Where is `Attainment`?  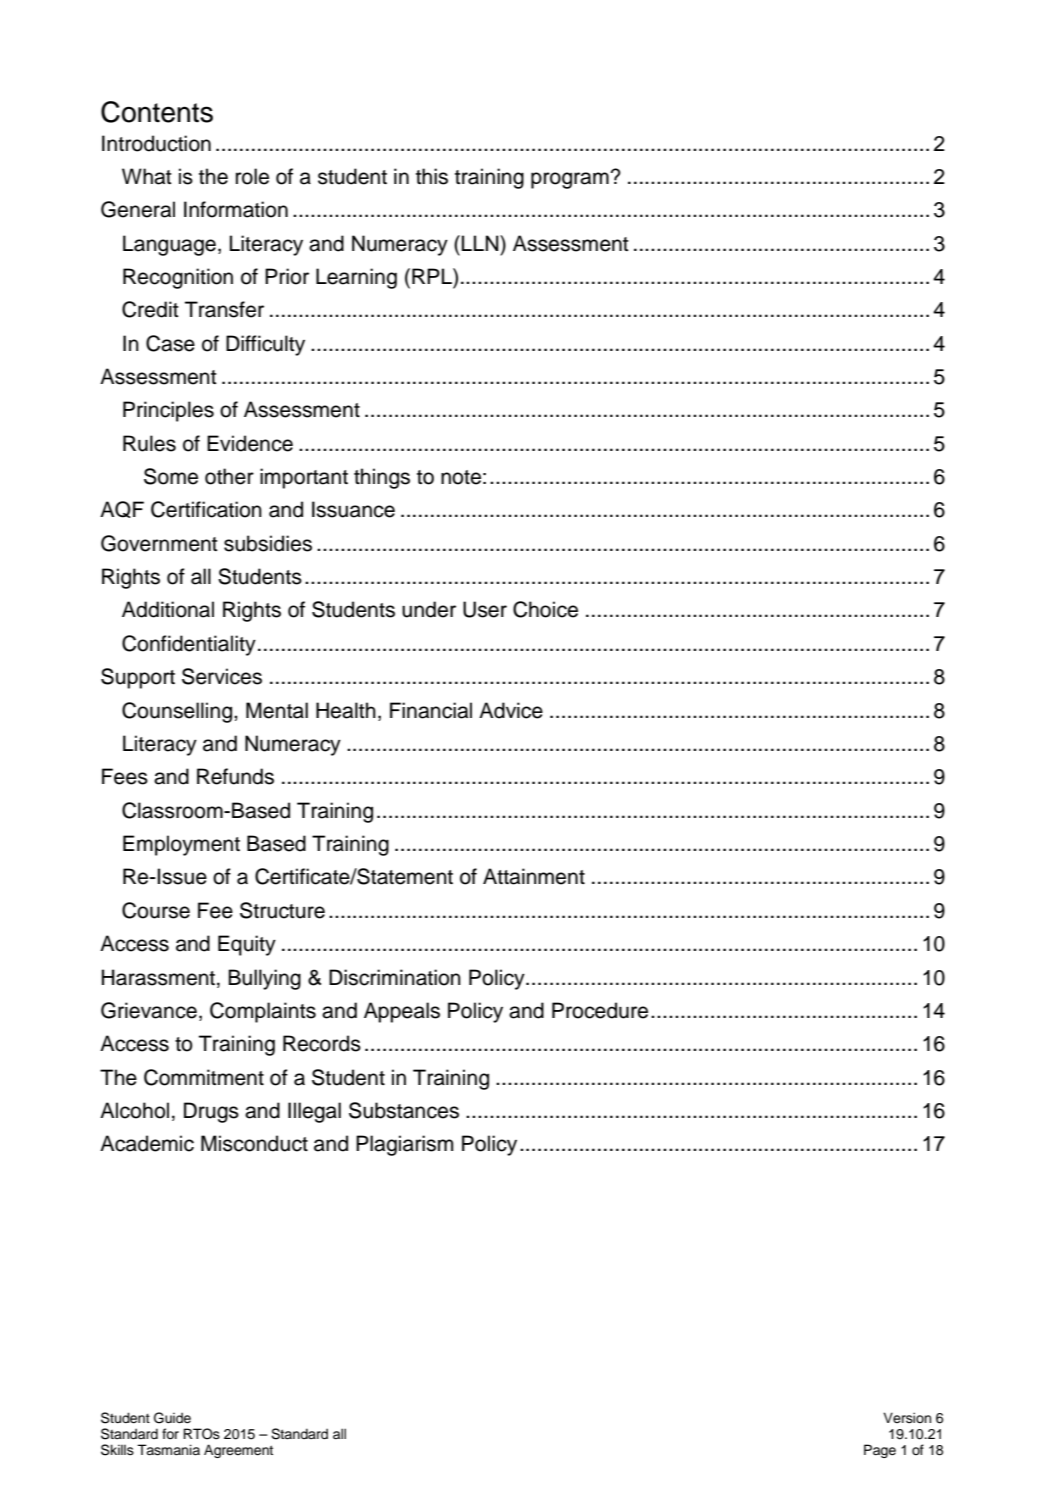
Attainment is located at coordinates (534, 876).
